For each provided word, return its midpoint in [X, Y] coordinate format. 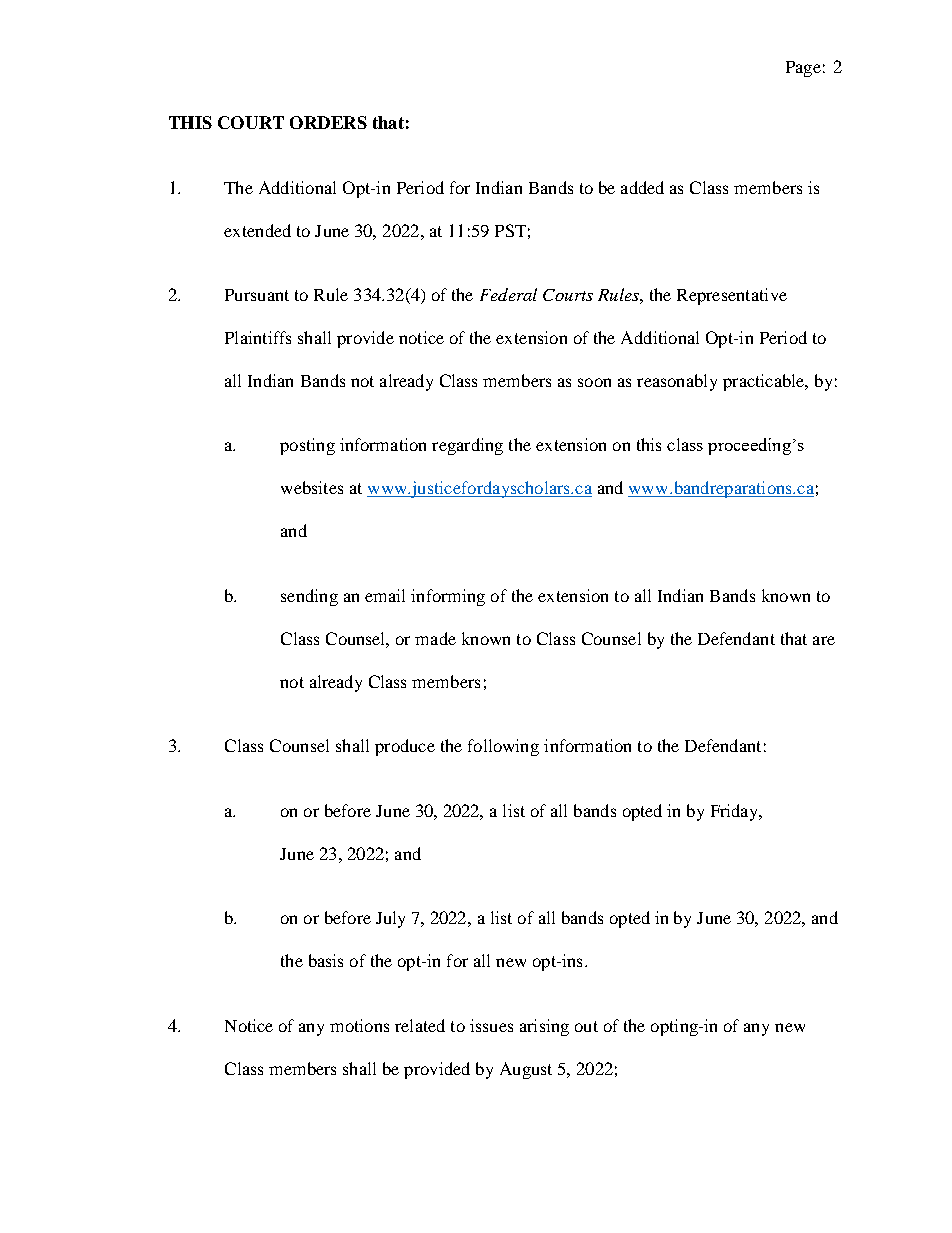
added [642, 187]
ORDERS [328, 122]
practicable [765, 382]
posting [307, 446]
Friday [736, 812]
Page [803, 69]
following [503, 747]
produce [405, 747]
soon [594, 382]
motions [359, 1025]
